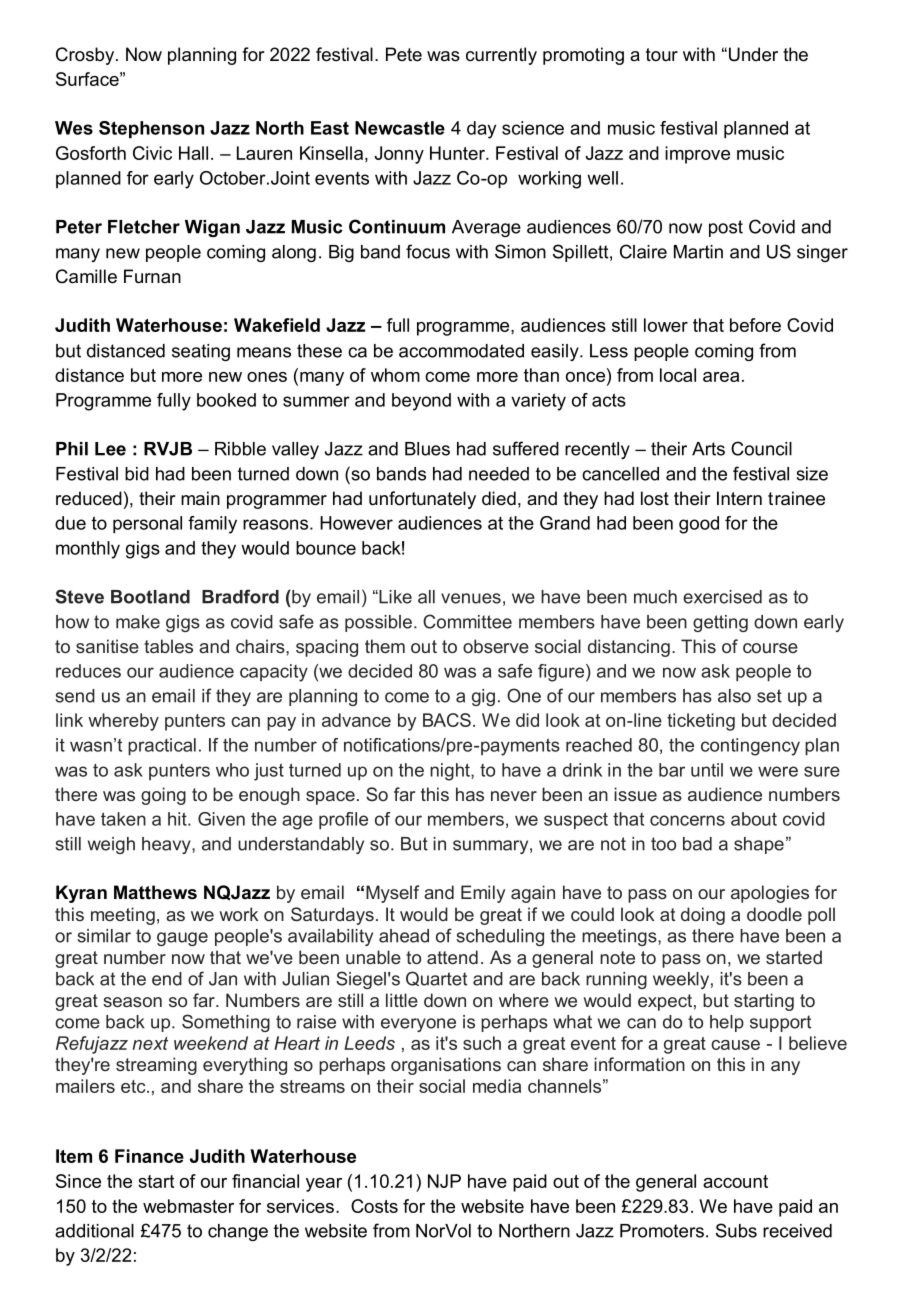 This screenshot has height=1308, width=924. Describe the element at coordinates (151, 129) in the screenshot. I see `Stephenson` at that location.
